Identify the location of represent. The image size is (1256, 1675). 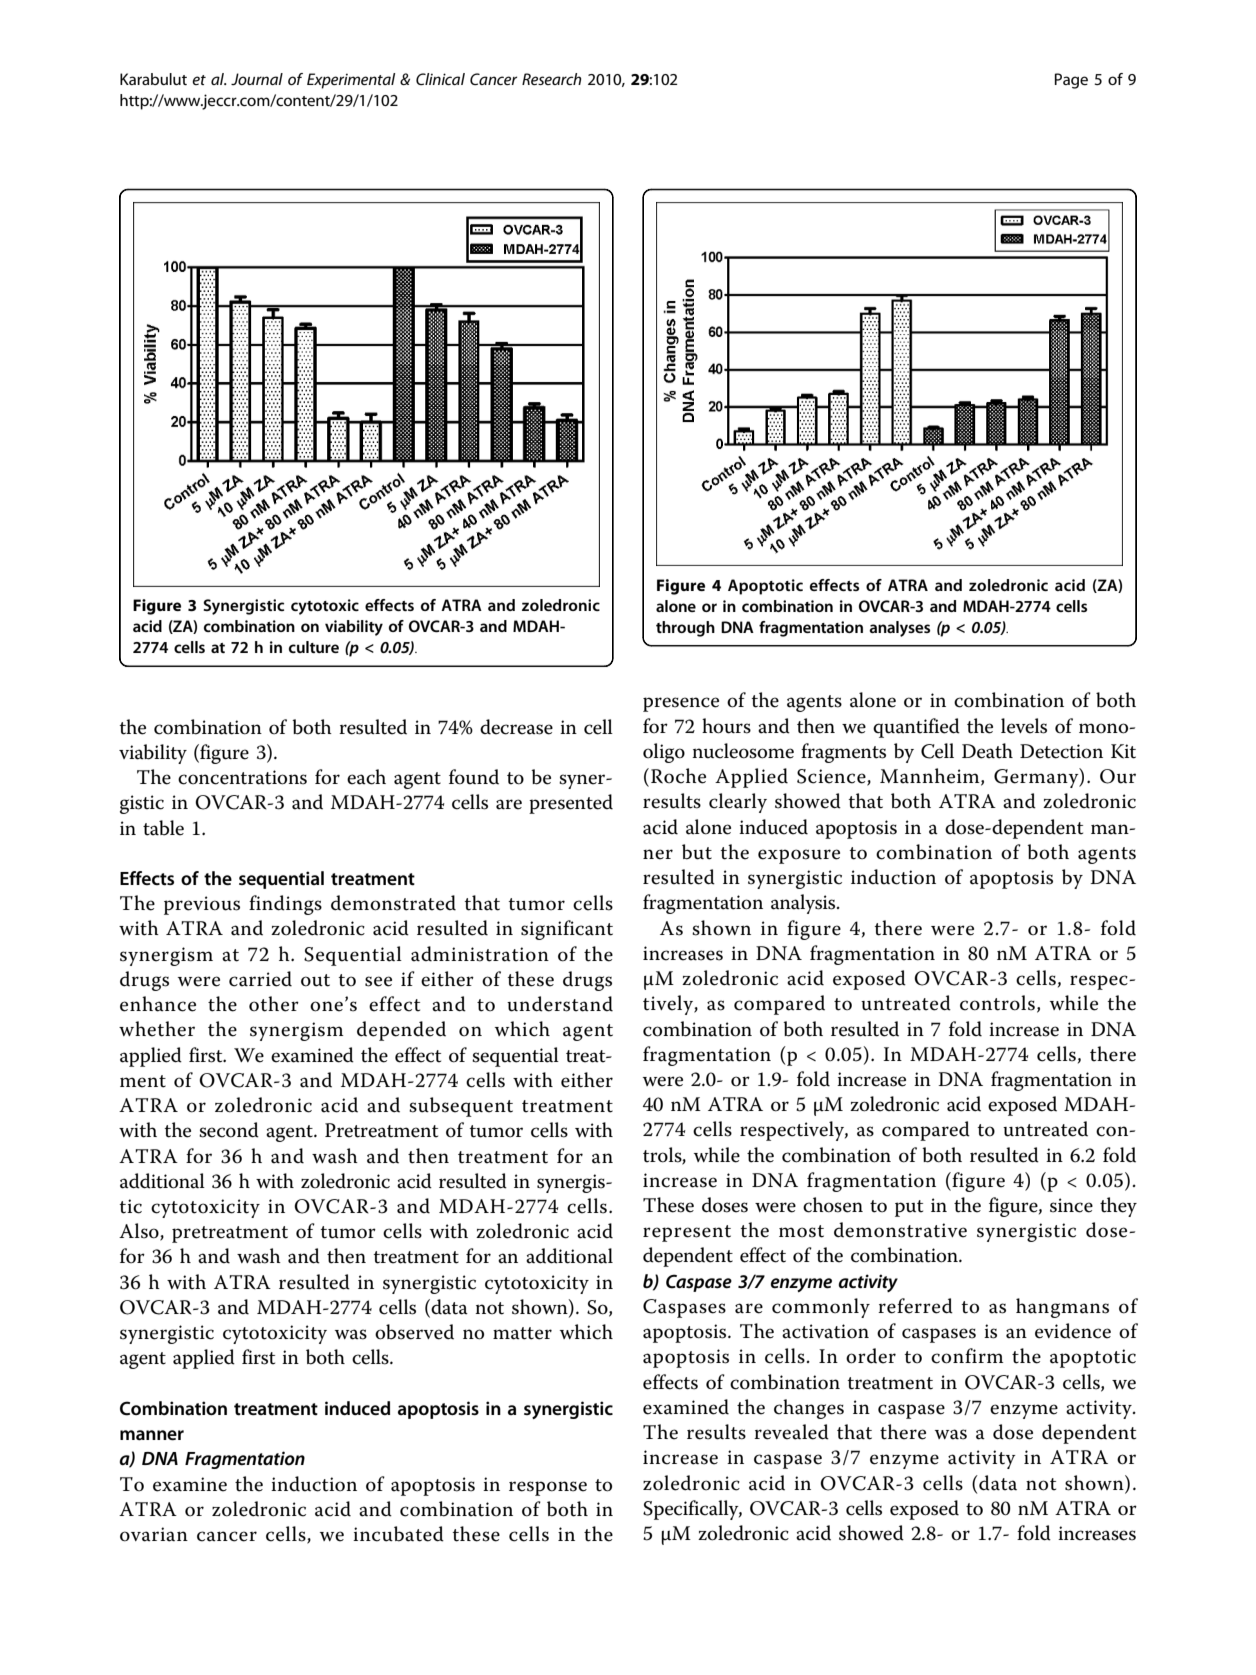
(687, 1233).
